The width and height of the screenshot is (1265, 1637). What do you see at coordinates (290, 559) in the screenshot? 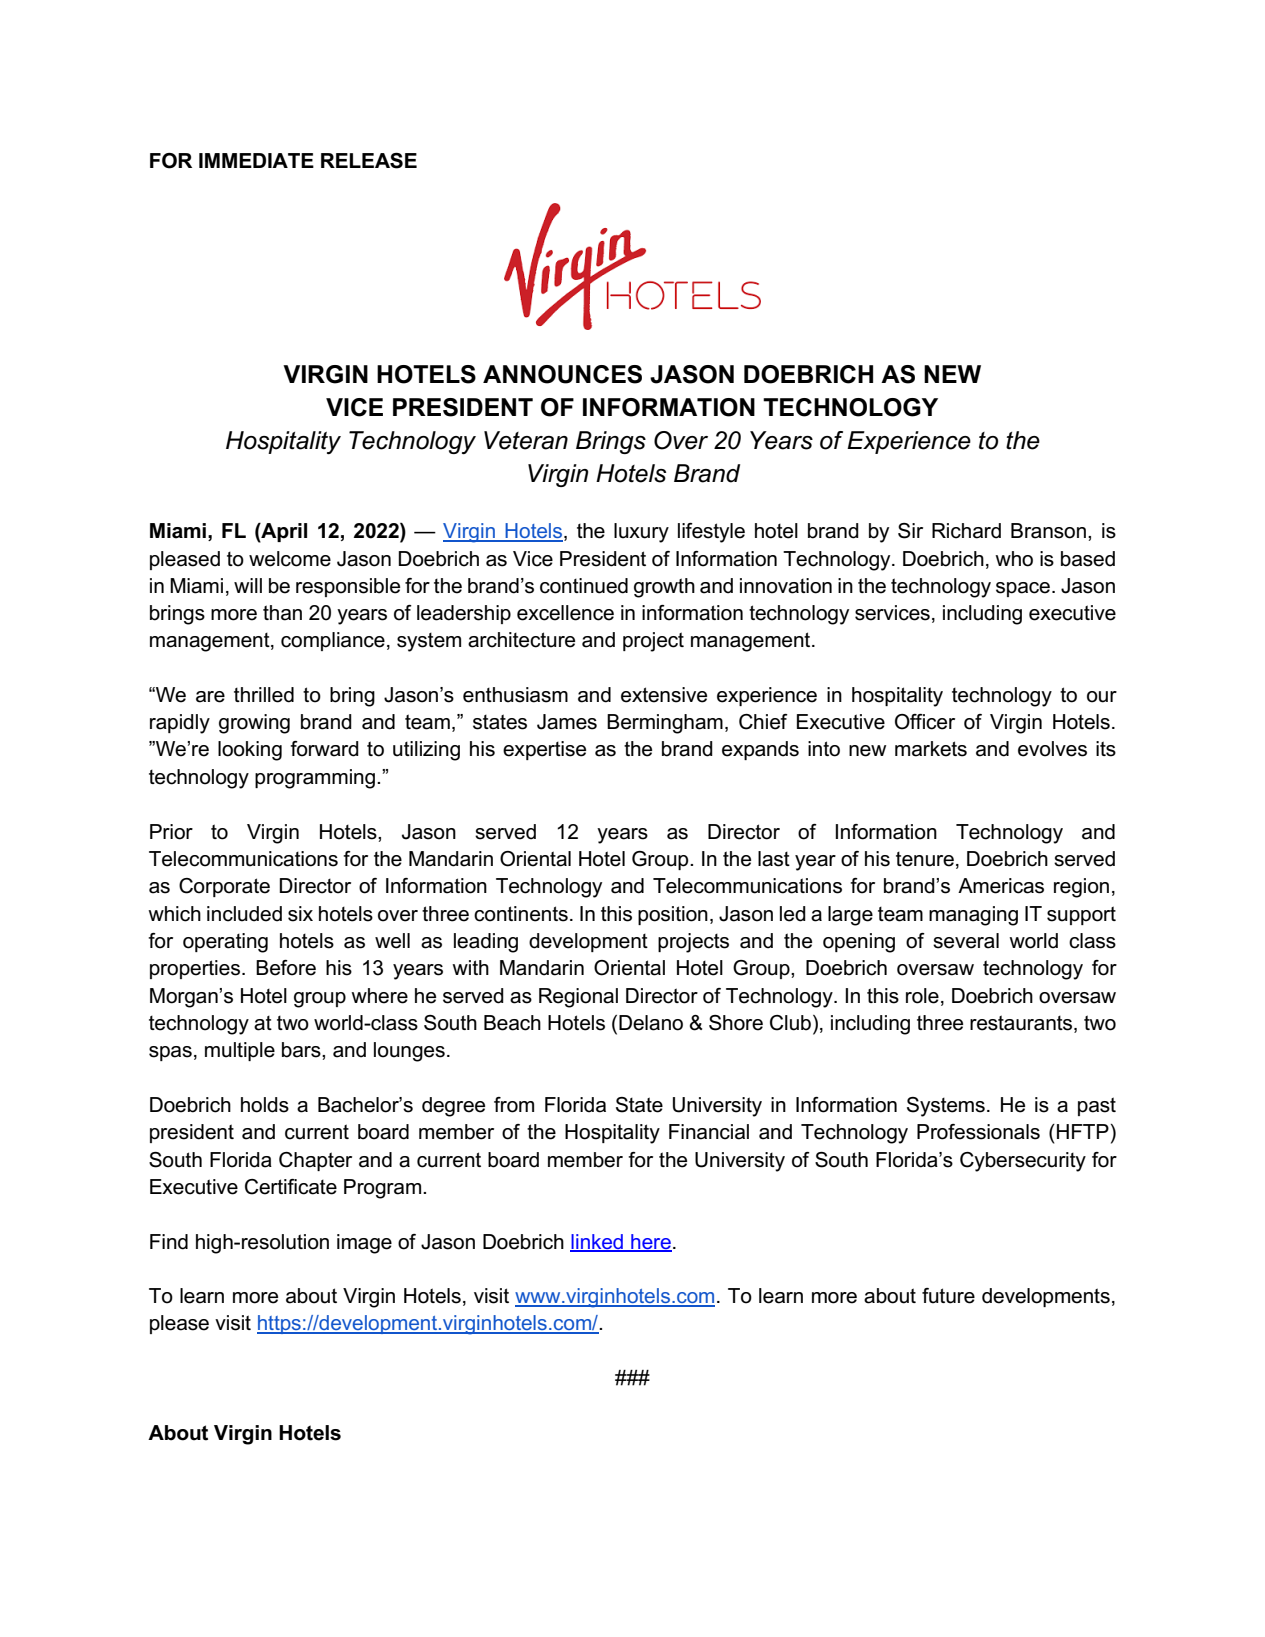
I see `welcome` at bounding box center [290, 559].
